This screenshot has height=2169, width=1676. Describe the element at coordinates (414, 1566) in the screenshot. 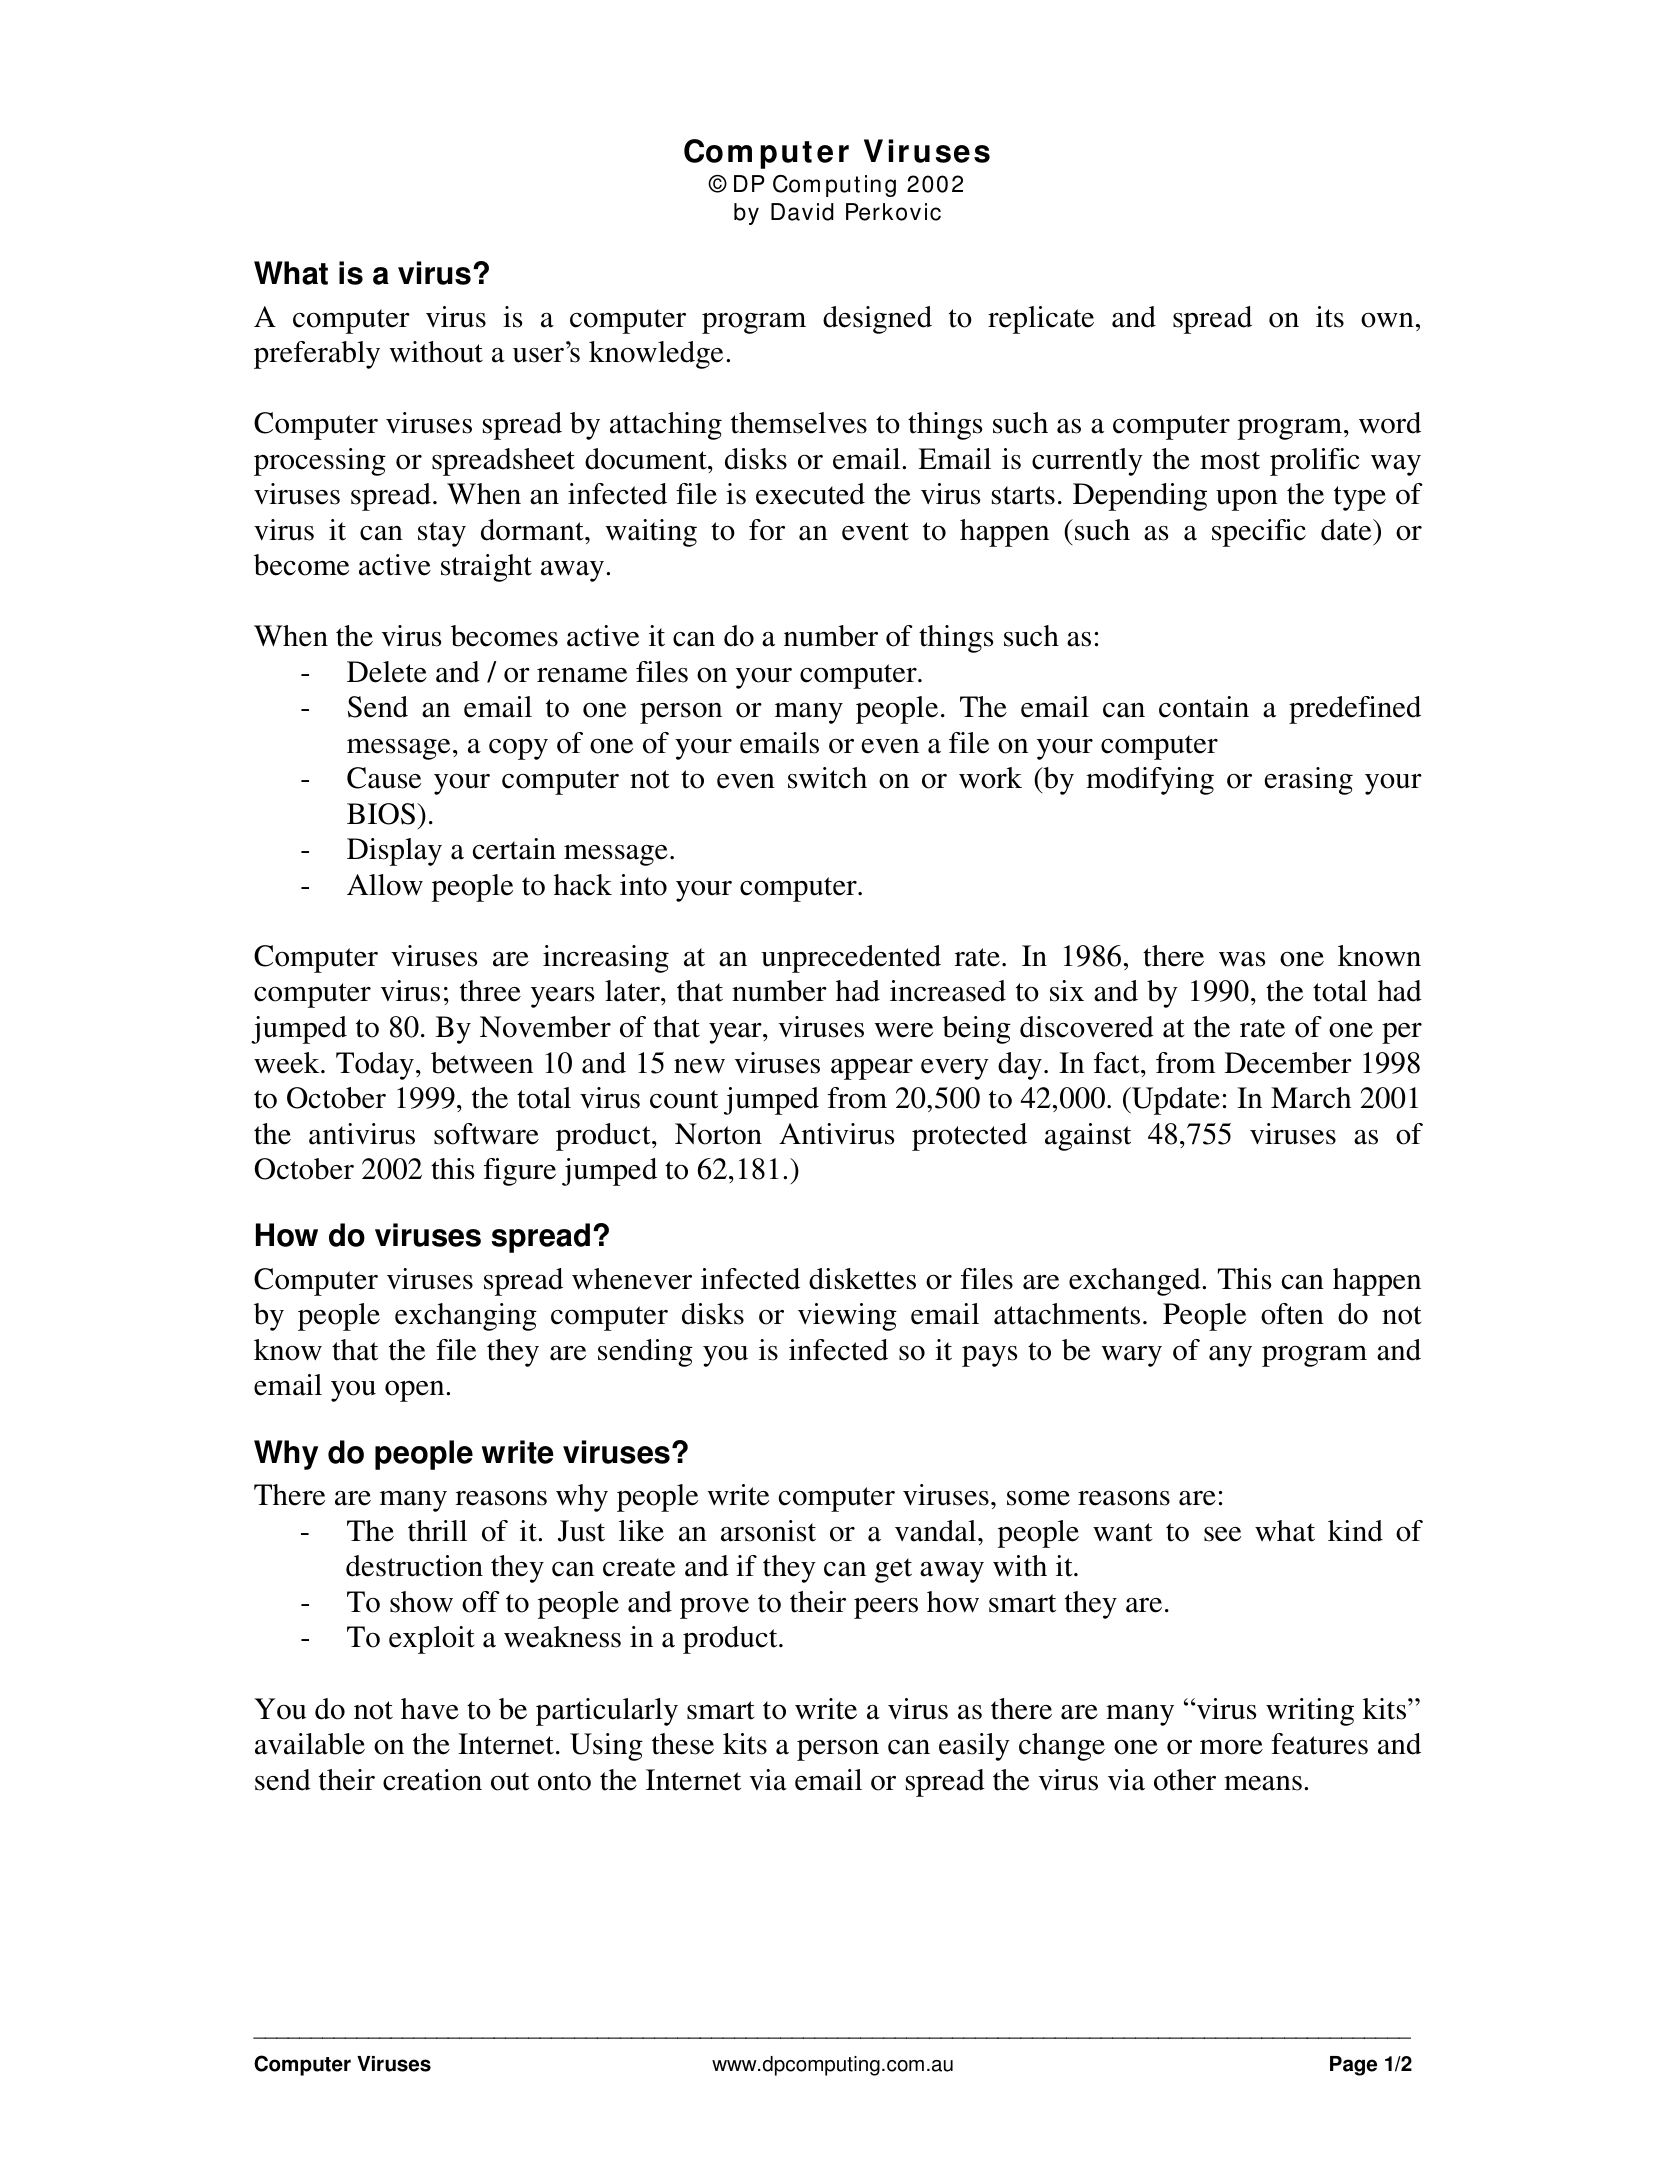

I see `destruction` at that location.
